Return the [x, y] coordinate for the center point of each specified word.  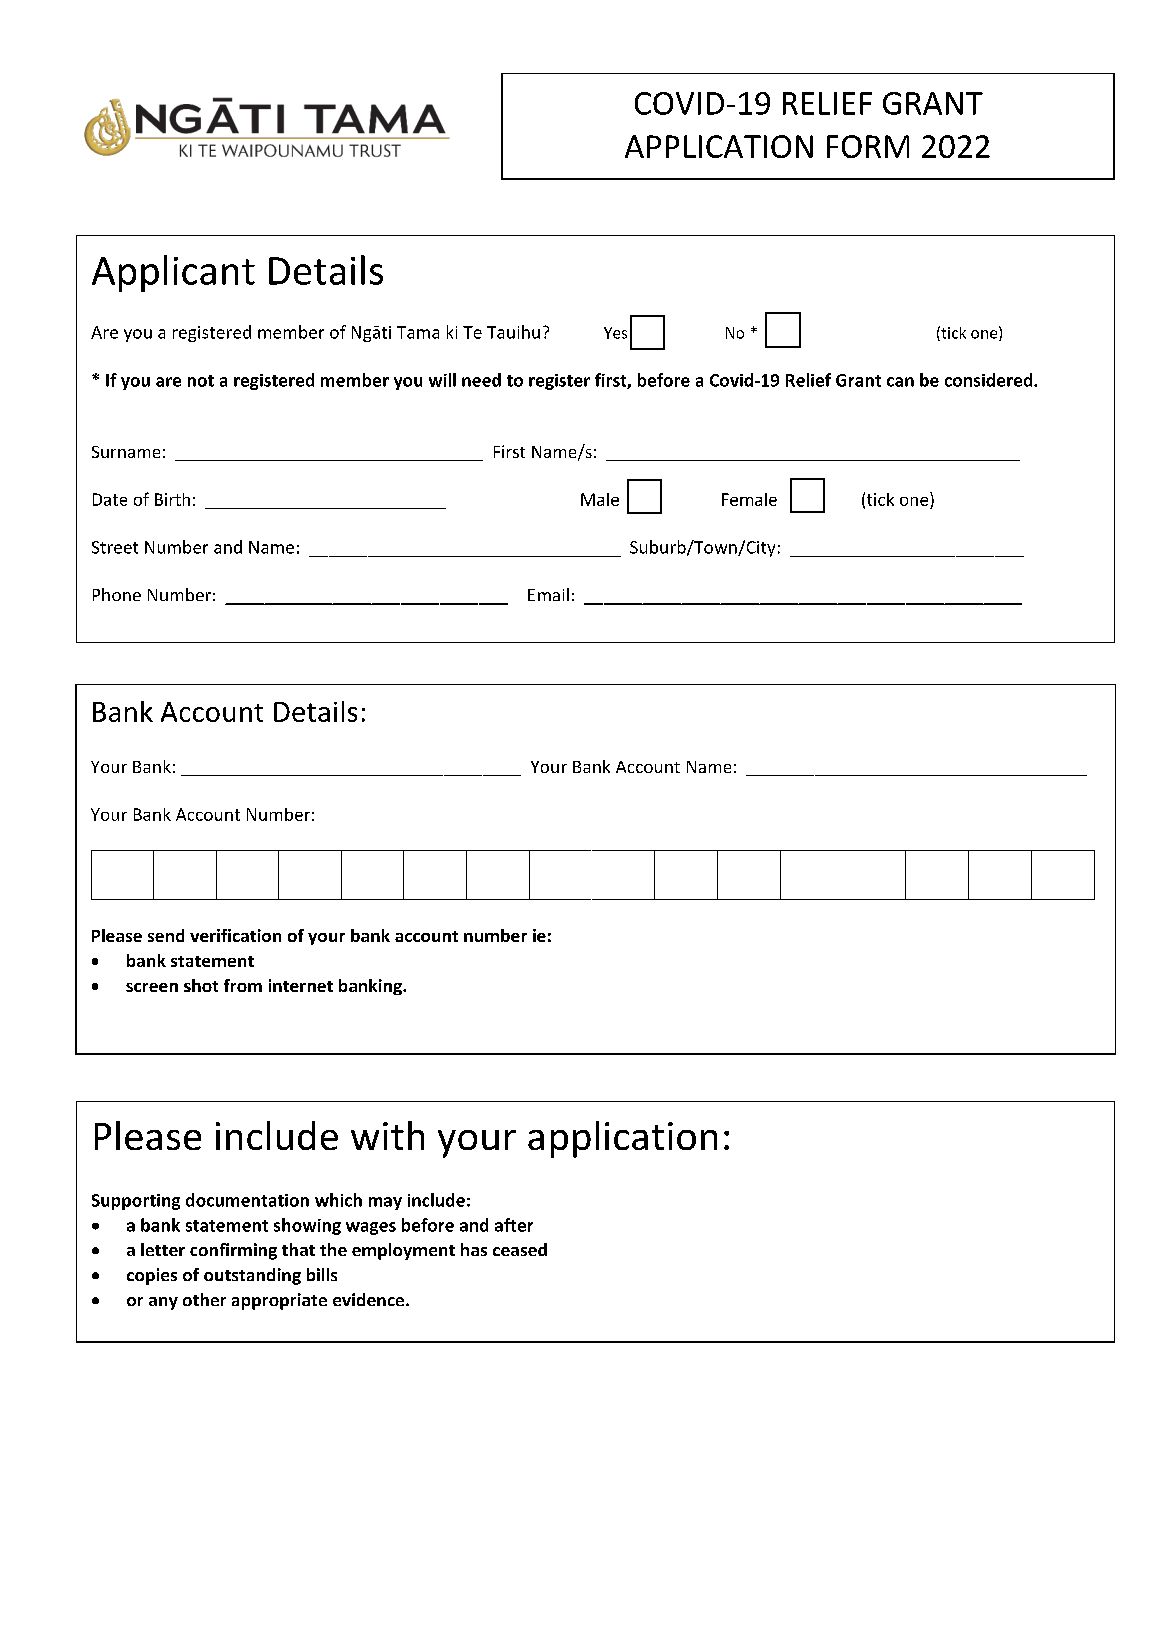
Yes [615, 333]
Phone [117, 594]
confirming [233, 1251]
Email [548, 594]
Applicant [173, 273]
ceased [520, 1249]
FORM [868, 146]
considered [990, 380]
